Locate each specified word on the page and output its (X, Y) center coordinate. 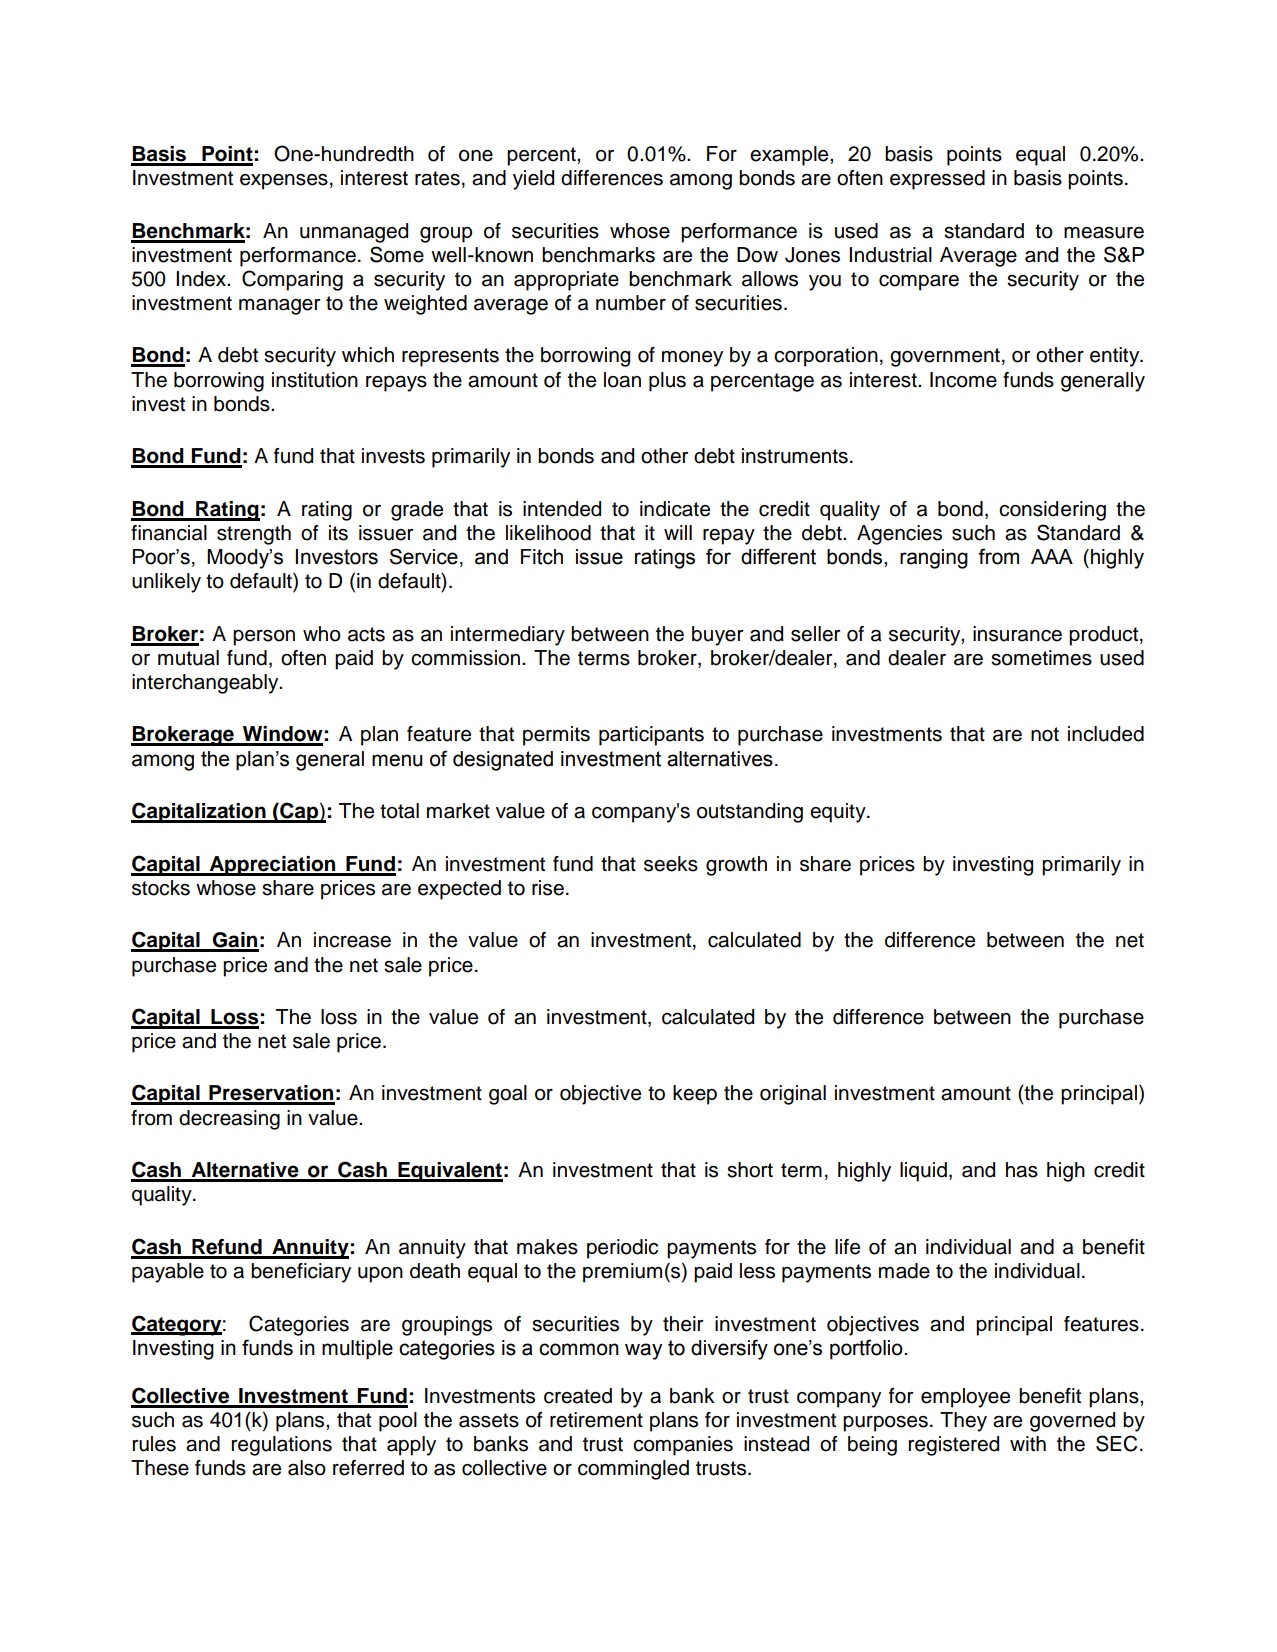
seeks (671, 864)
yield (533, 180)
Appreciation (272, 866)
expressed (937, 180)
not (1045, 734)
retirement (596, 1420)
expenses (284, 182)
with (1028, 1443)
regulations (282, 1446)
